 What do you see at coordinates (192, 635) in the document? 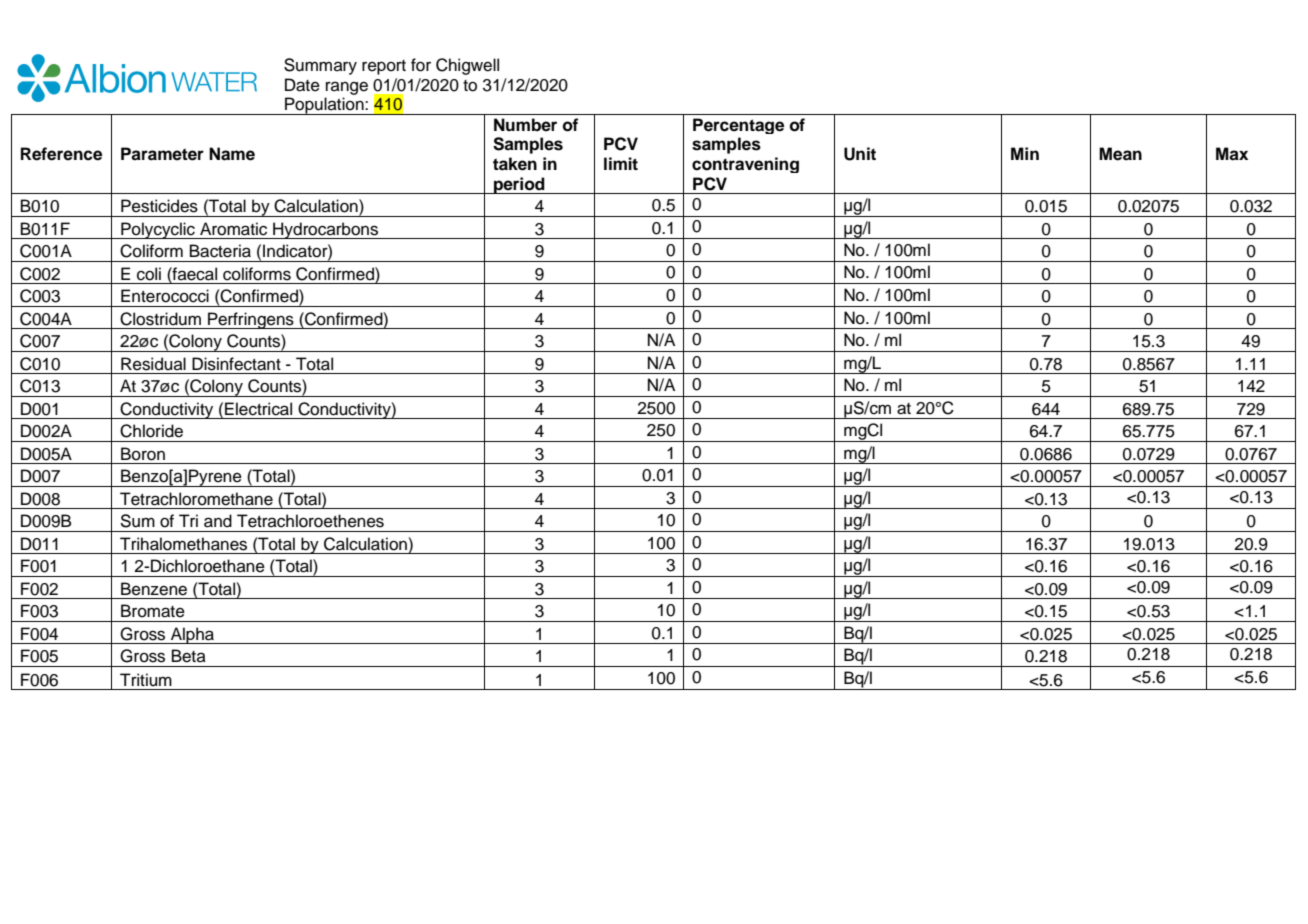
I see `Alpha` at bounding box center [192, 635].
